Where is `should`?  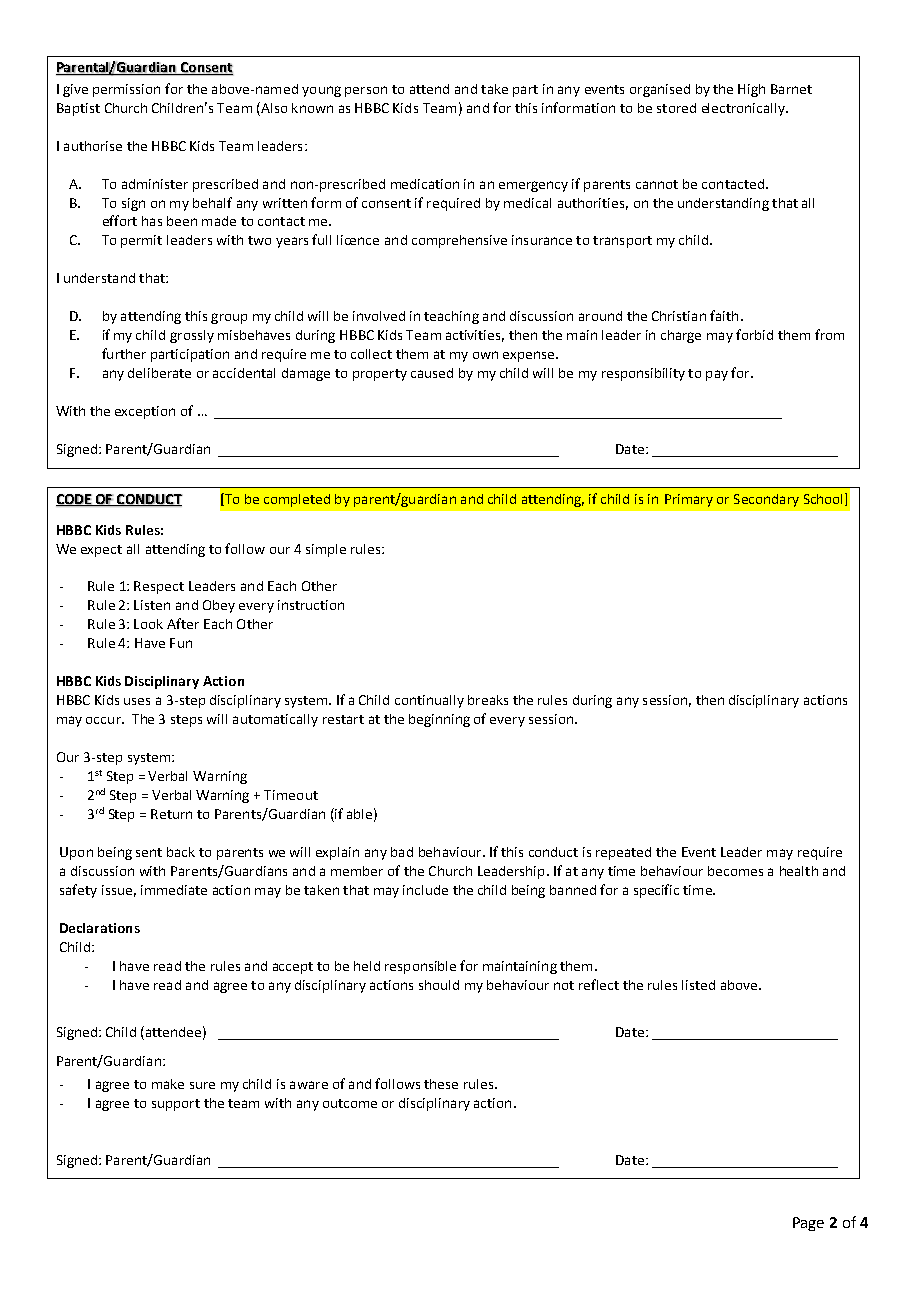
should is located at coordinates (439, 985).
